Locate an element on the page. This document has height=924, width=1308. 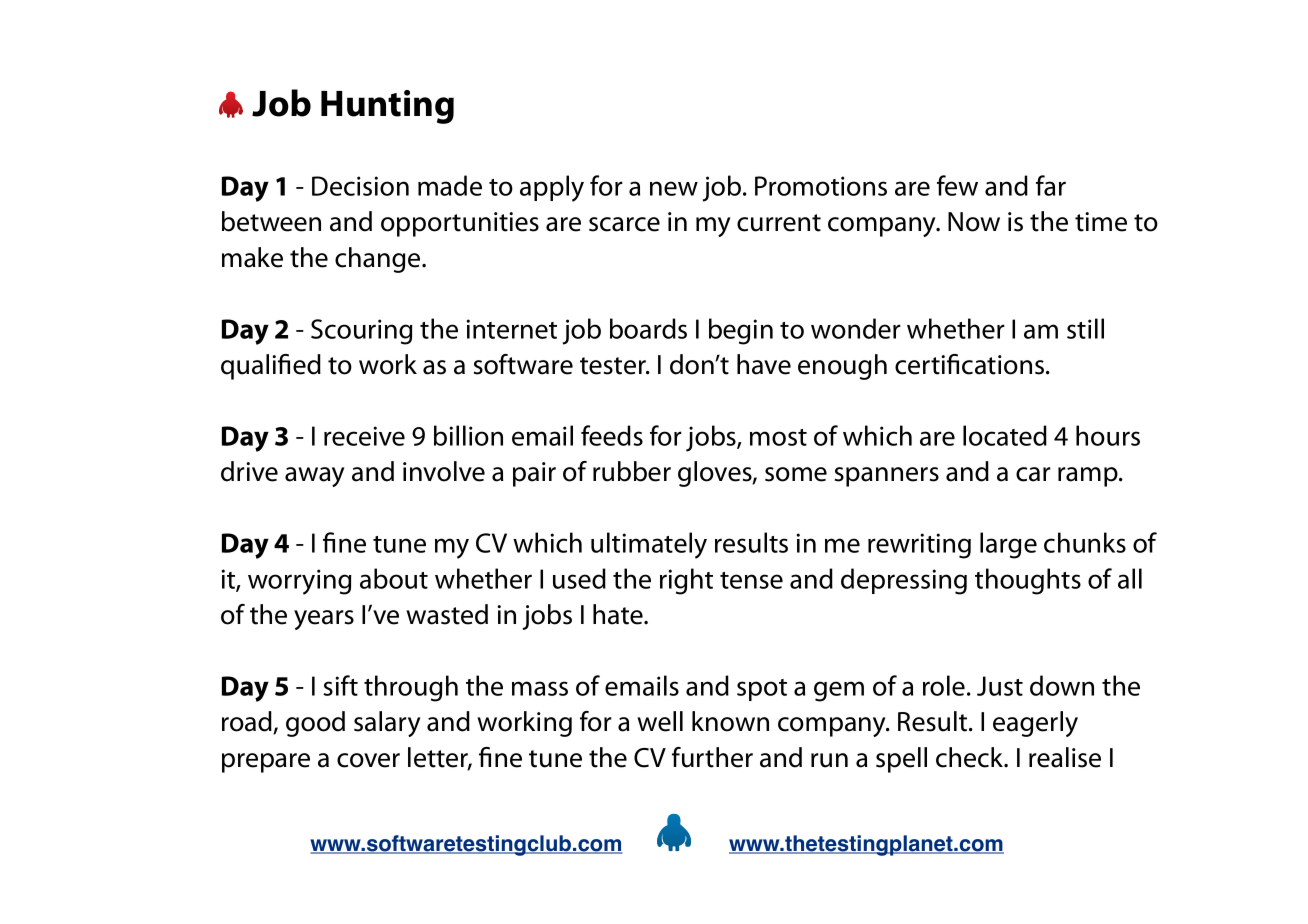
about is located at coordinates (394, 578).
